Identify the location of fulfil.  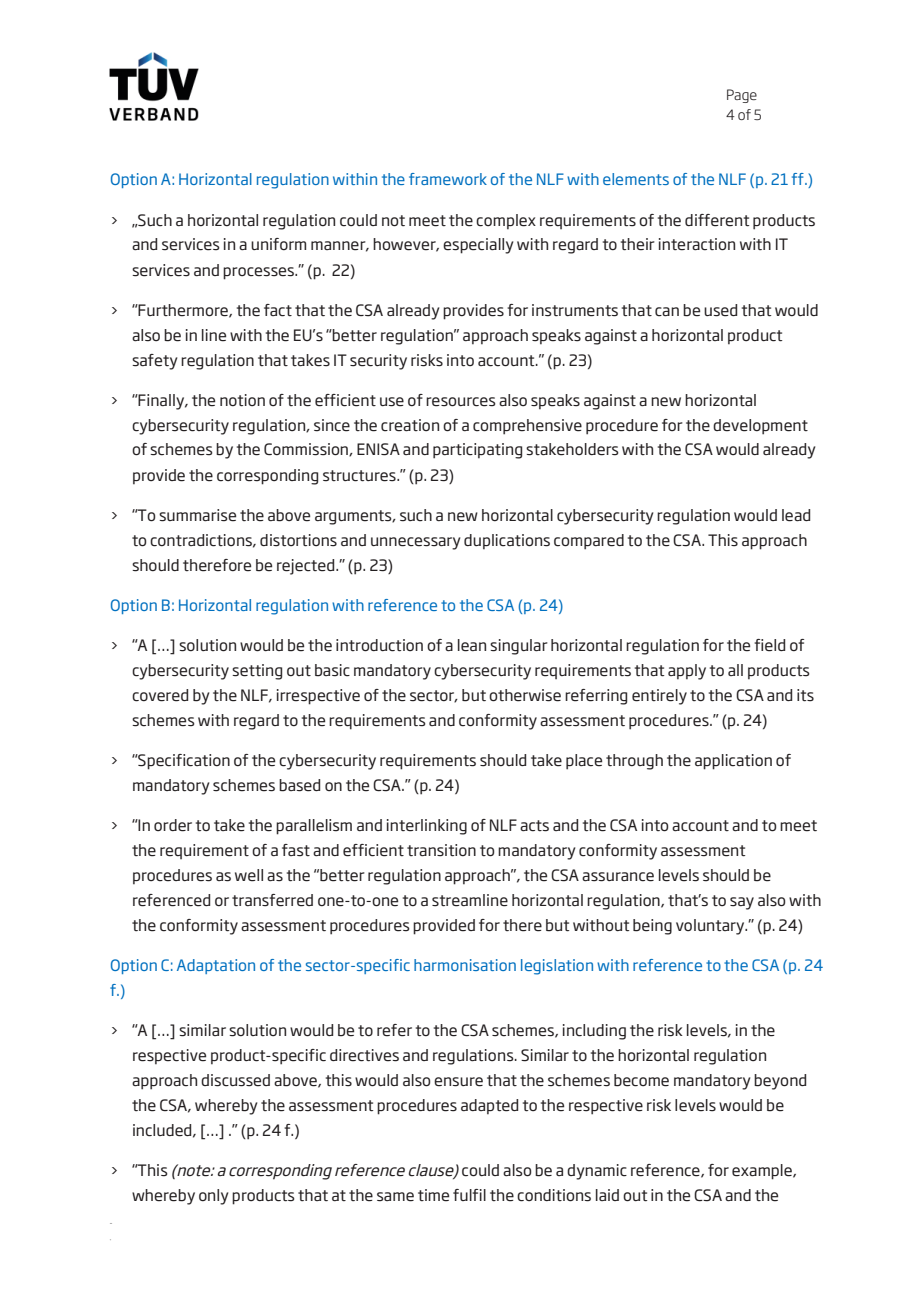
(469, 1195).
